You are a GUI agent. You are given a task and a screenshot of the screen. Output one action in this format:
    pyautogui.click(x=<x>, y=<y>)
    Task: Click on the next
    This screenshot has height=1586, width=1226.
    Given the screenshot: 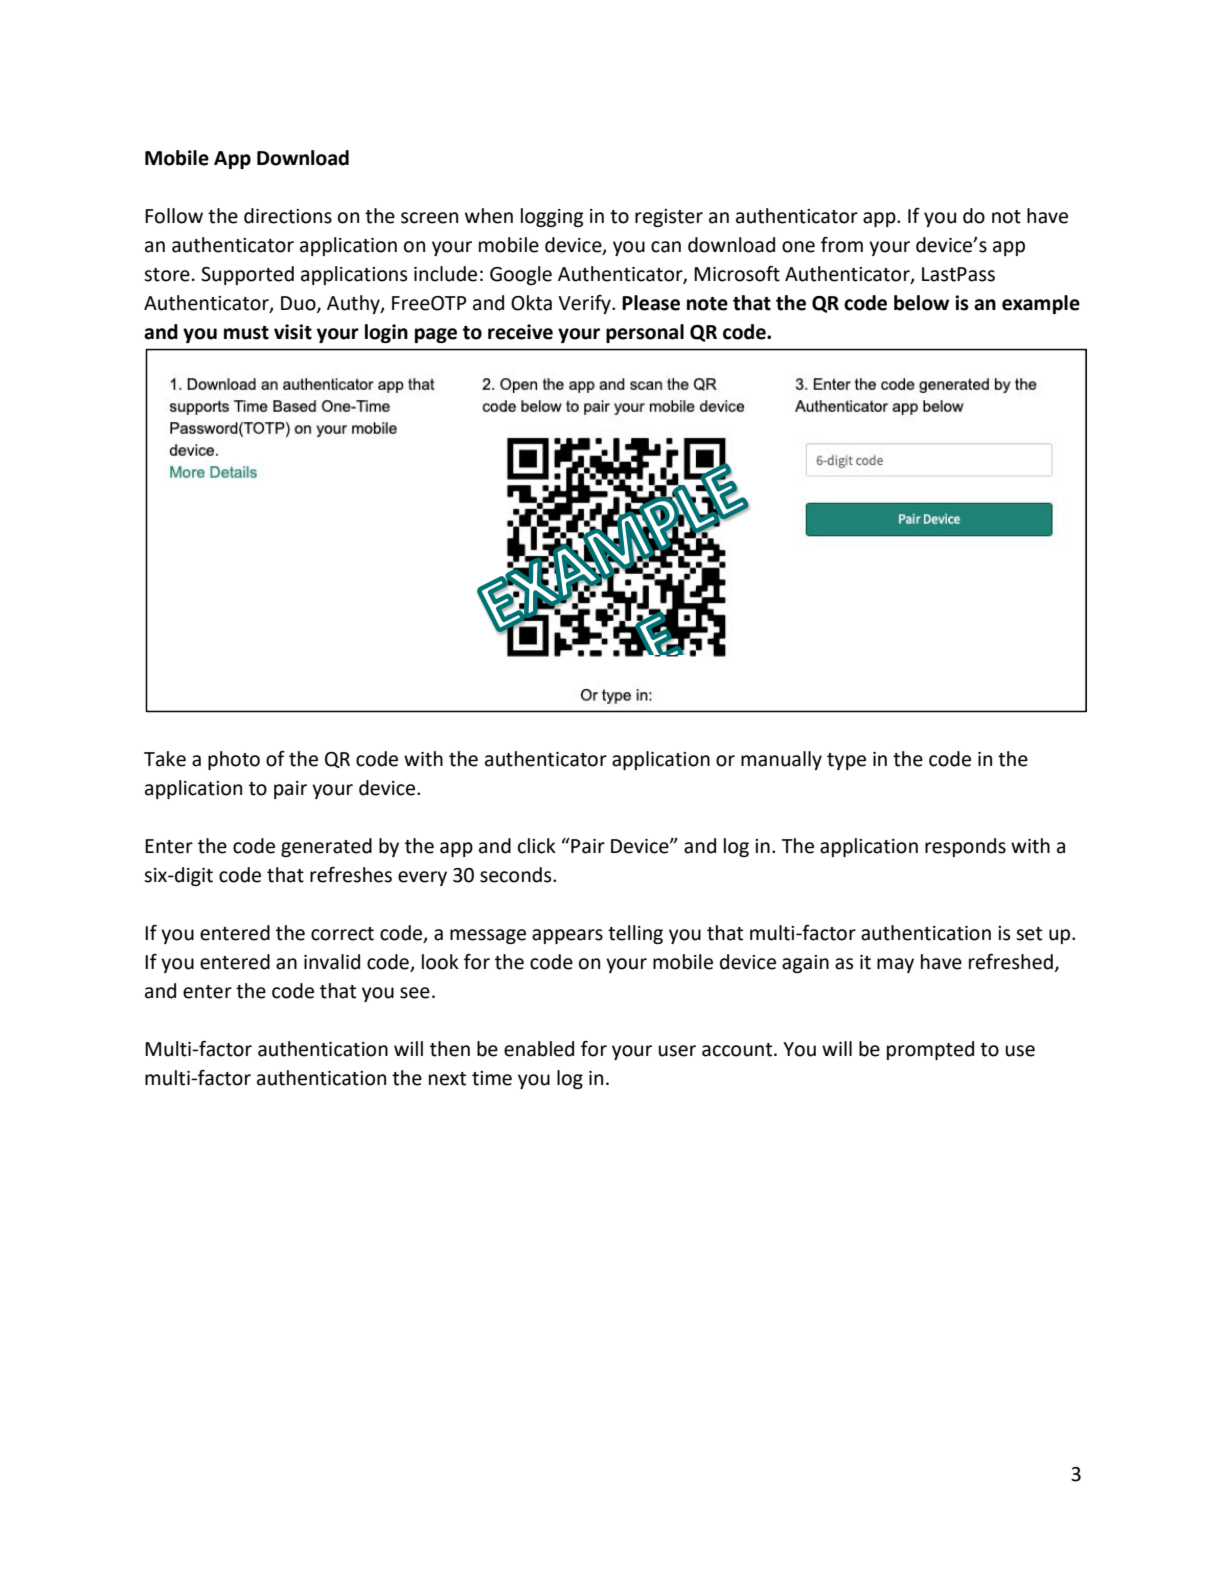 What is the action you would take?
    pyautogui.click(x=447, y=1079)
